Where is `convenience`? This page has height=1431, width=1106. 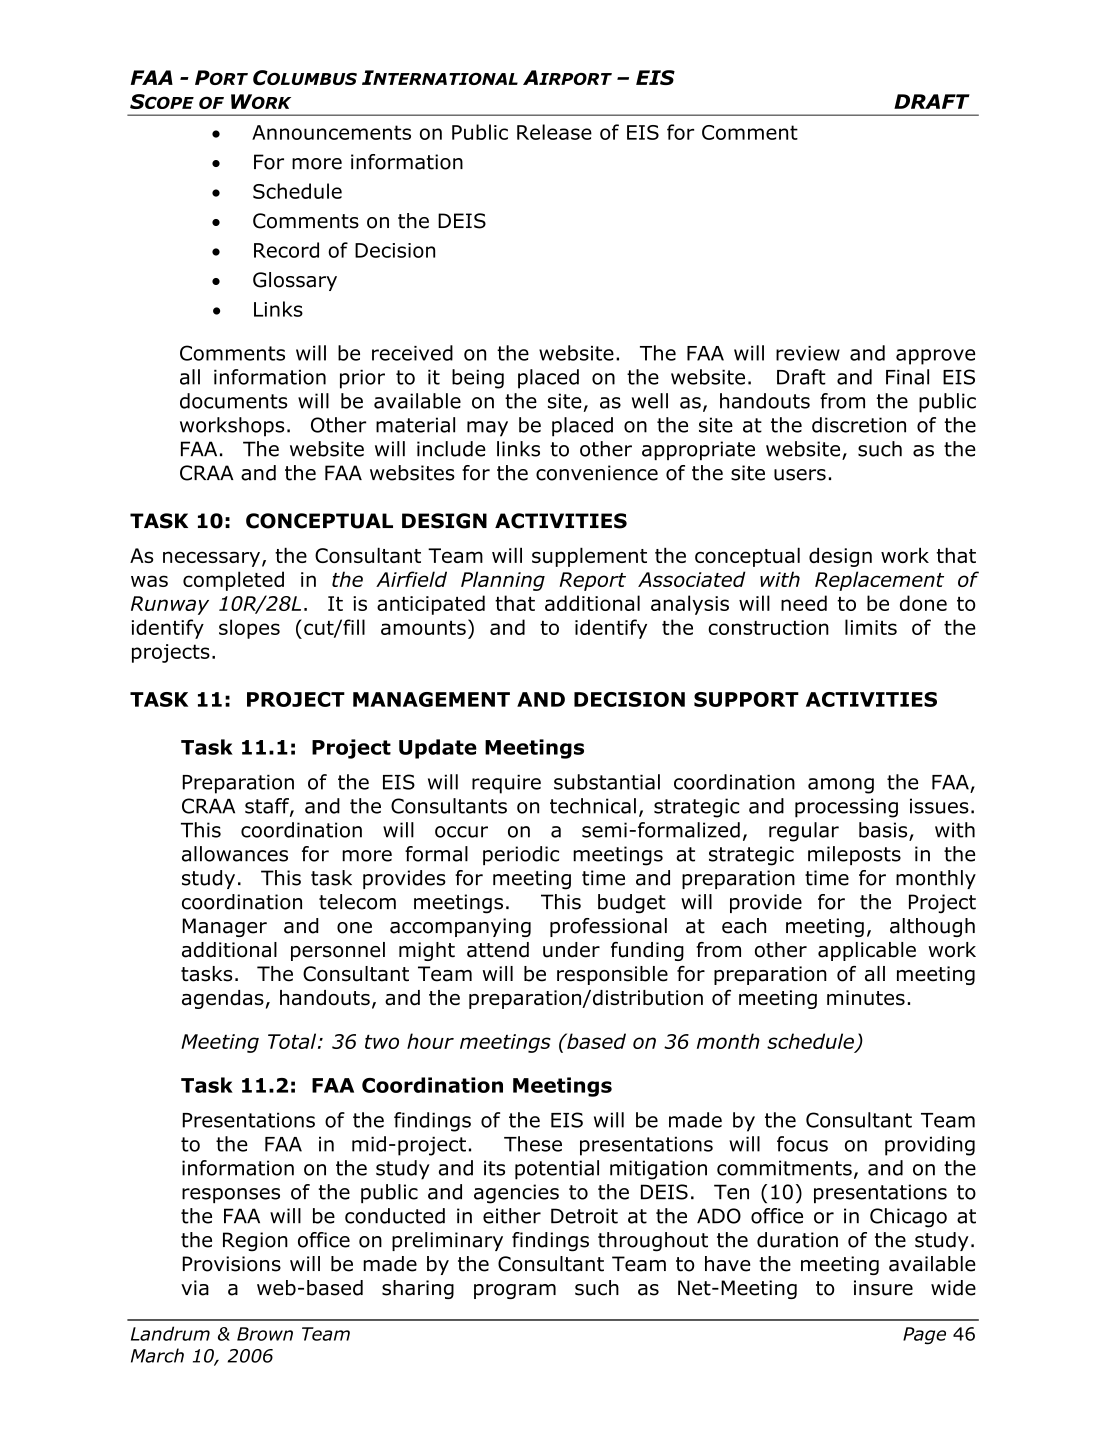
convenience is located at coordinates (597, 473).
